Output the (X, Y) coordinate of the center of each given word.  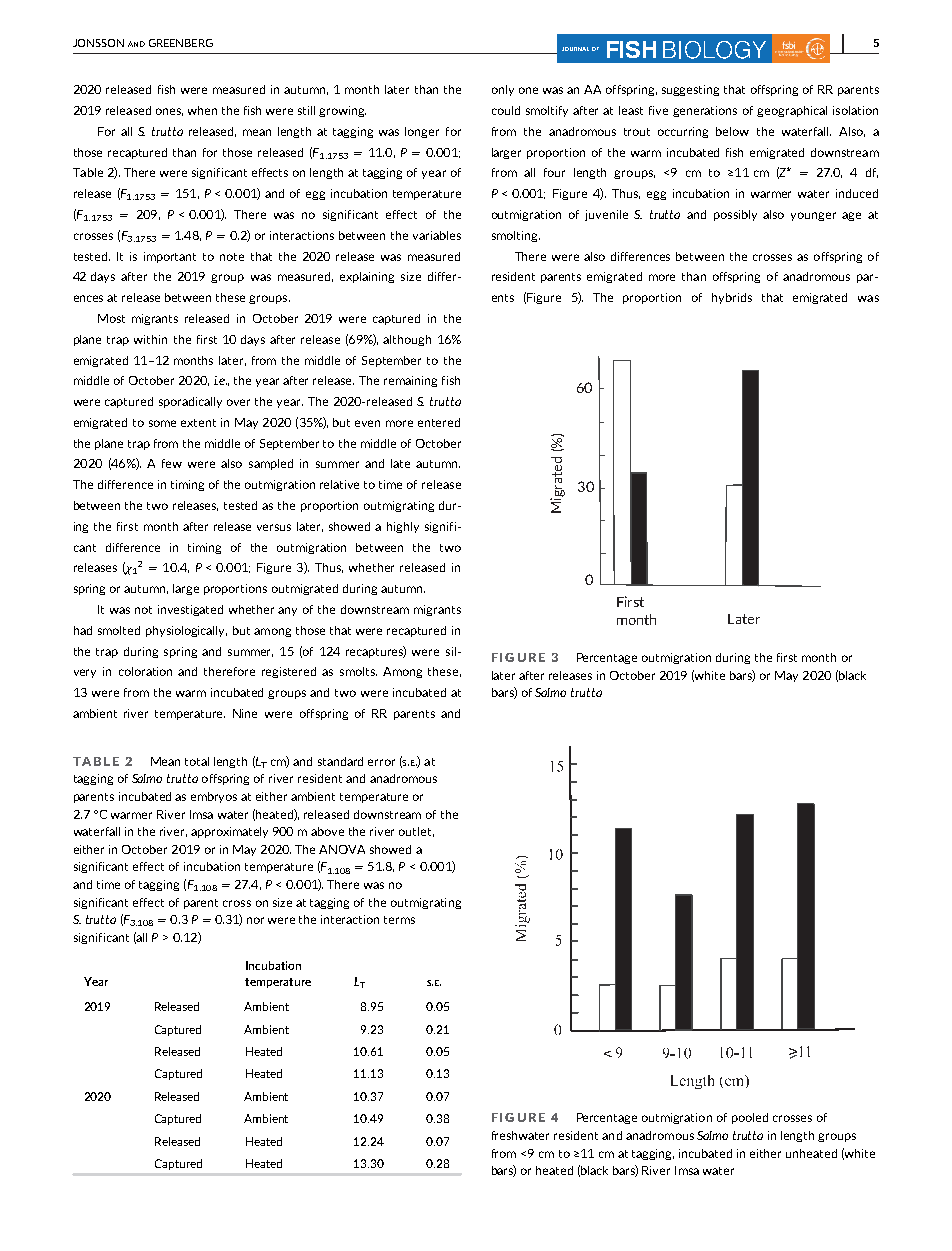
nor (255, 920)
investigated (190, 610)
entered (439, 422)
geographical (792, 111)
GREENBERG (181, 43)
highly (403, 527)
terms (399, 920)
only (503, 90)
